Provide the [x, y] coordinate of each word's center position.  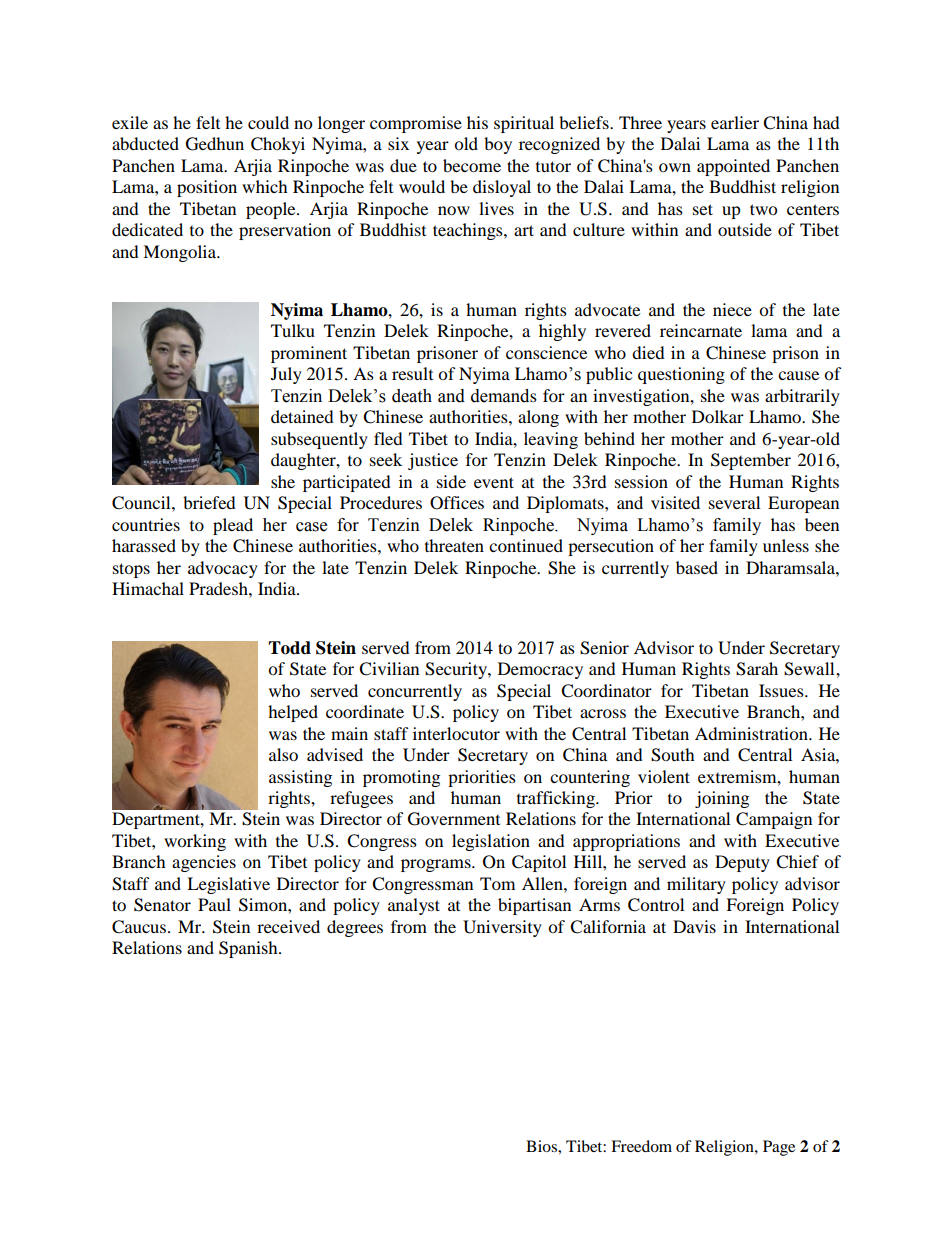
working [195, 842]
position [207, 188]
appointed [733, 167]
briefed [209, 502]
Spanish [249, 949]
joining [722, 799]
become [472, 165]
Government [454, 819]
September [751, 461]
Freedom [641, 1146]
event [494, 482]
